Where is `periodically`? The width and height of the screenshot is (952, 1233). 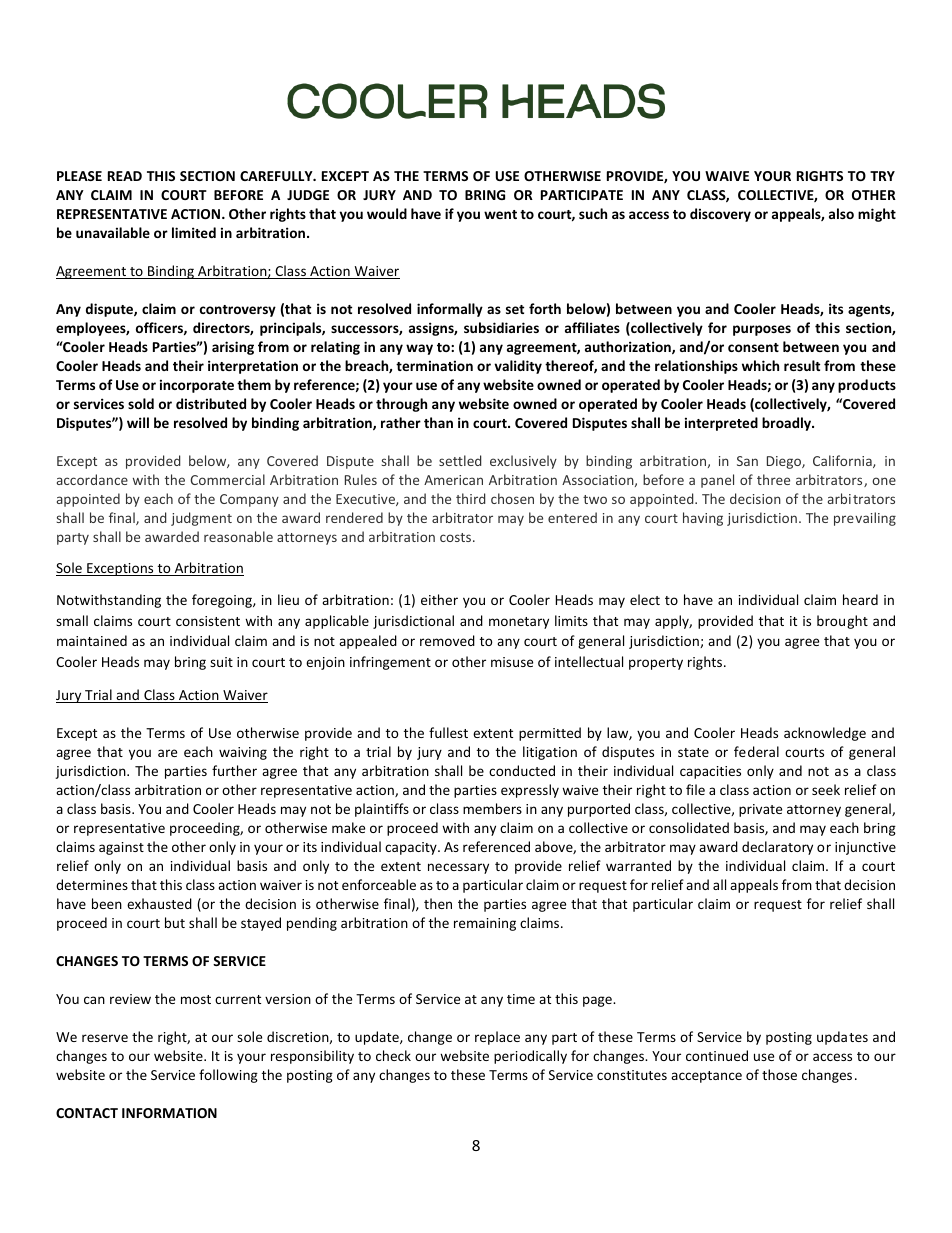 periodically is located at coordinates (530, 1057).
